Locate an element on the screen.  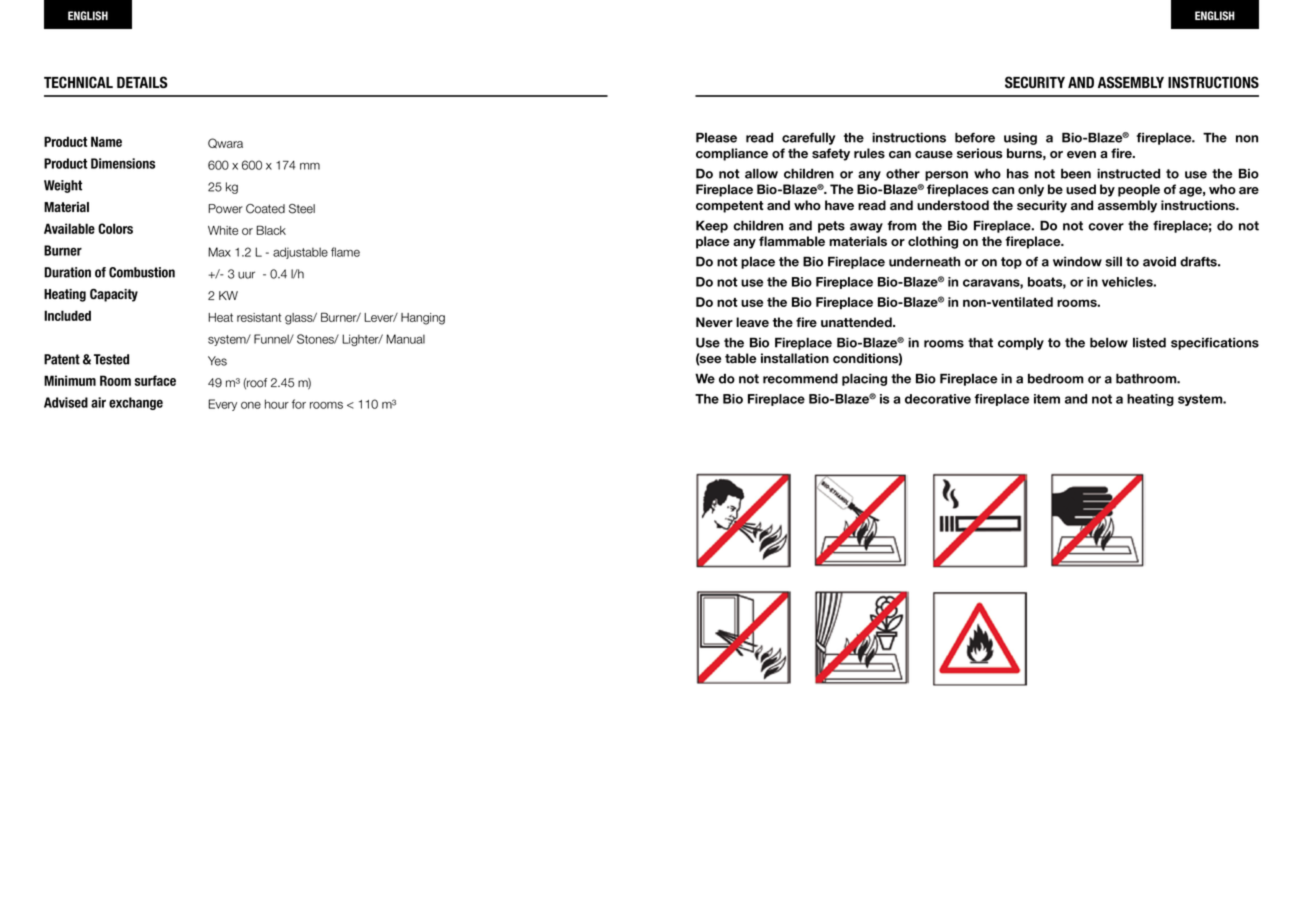
Every is located at coordinates (222, 405).
